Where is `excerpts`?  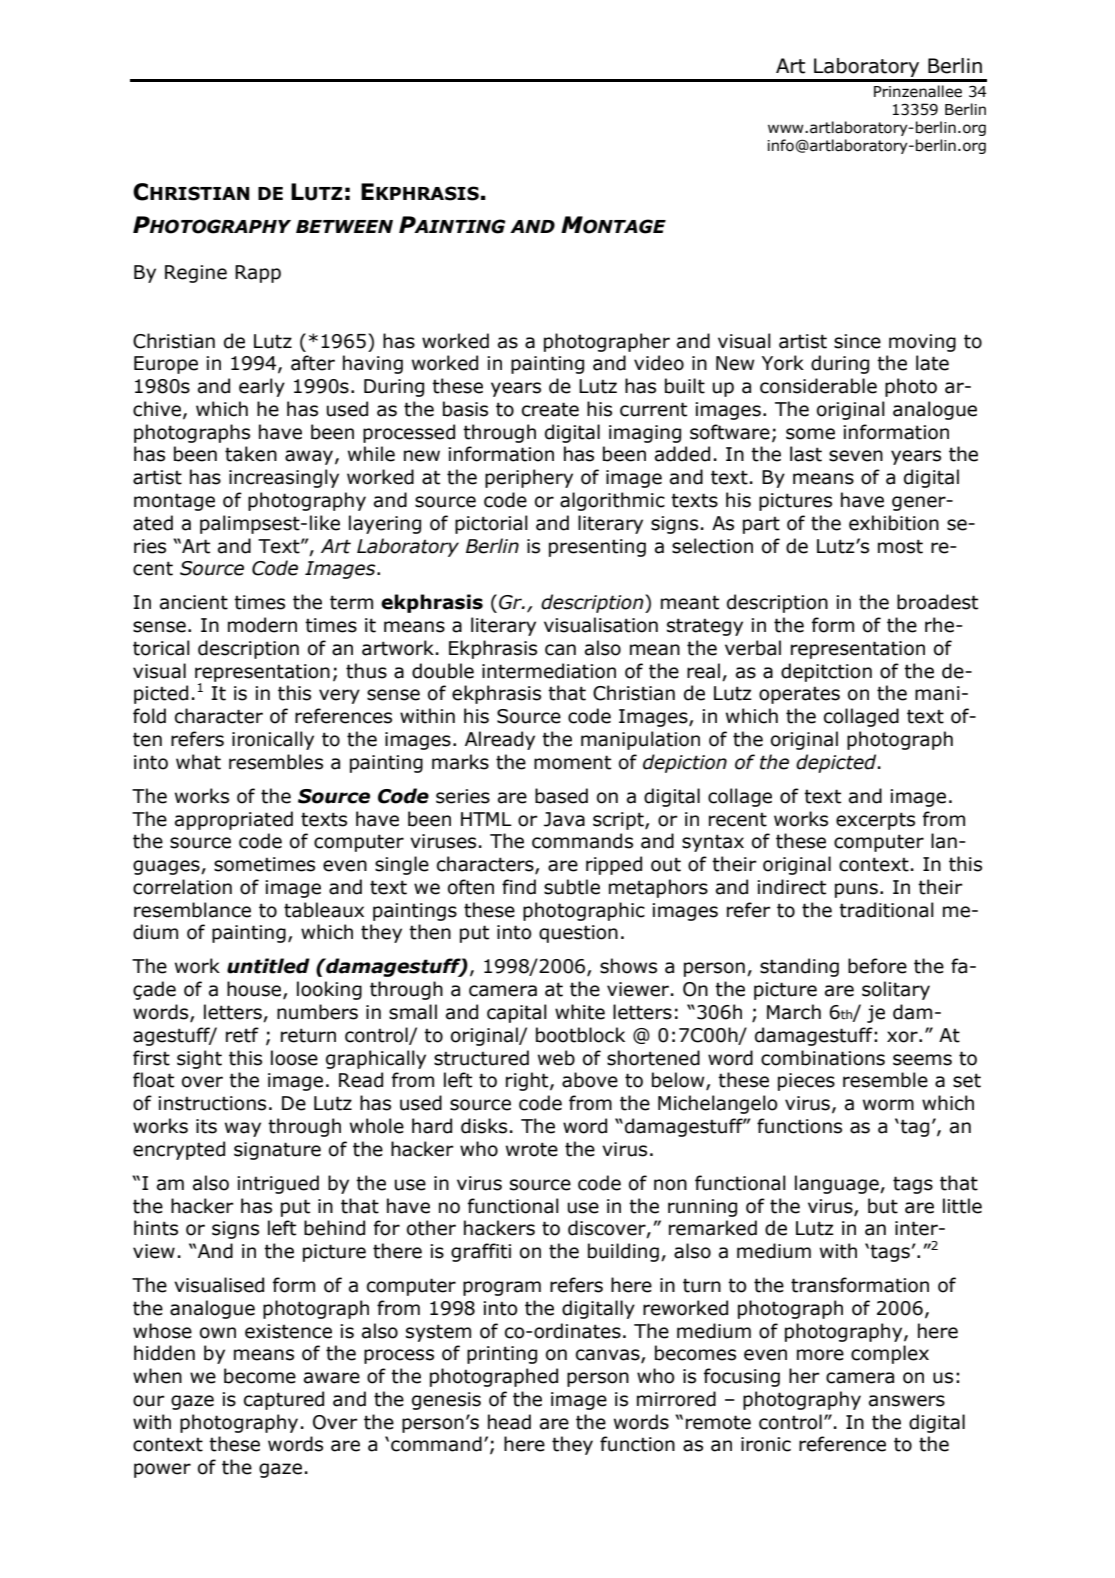 excerpts is located at coordinates (875, 821).
